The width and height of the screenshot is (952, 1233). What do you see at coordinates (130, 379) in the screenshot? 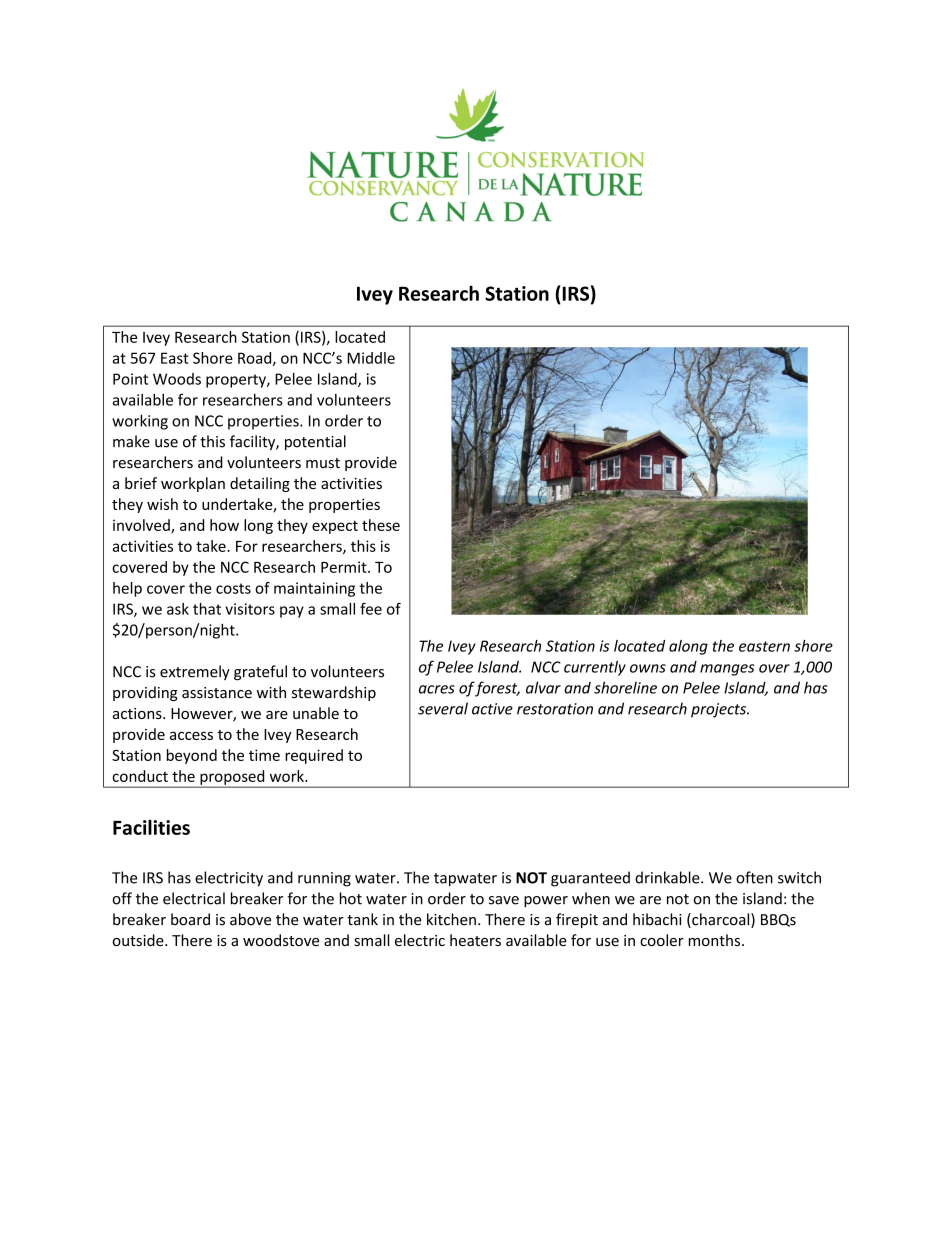
I see `Point` at bounding box center [130, 379].
